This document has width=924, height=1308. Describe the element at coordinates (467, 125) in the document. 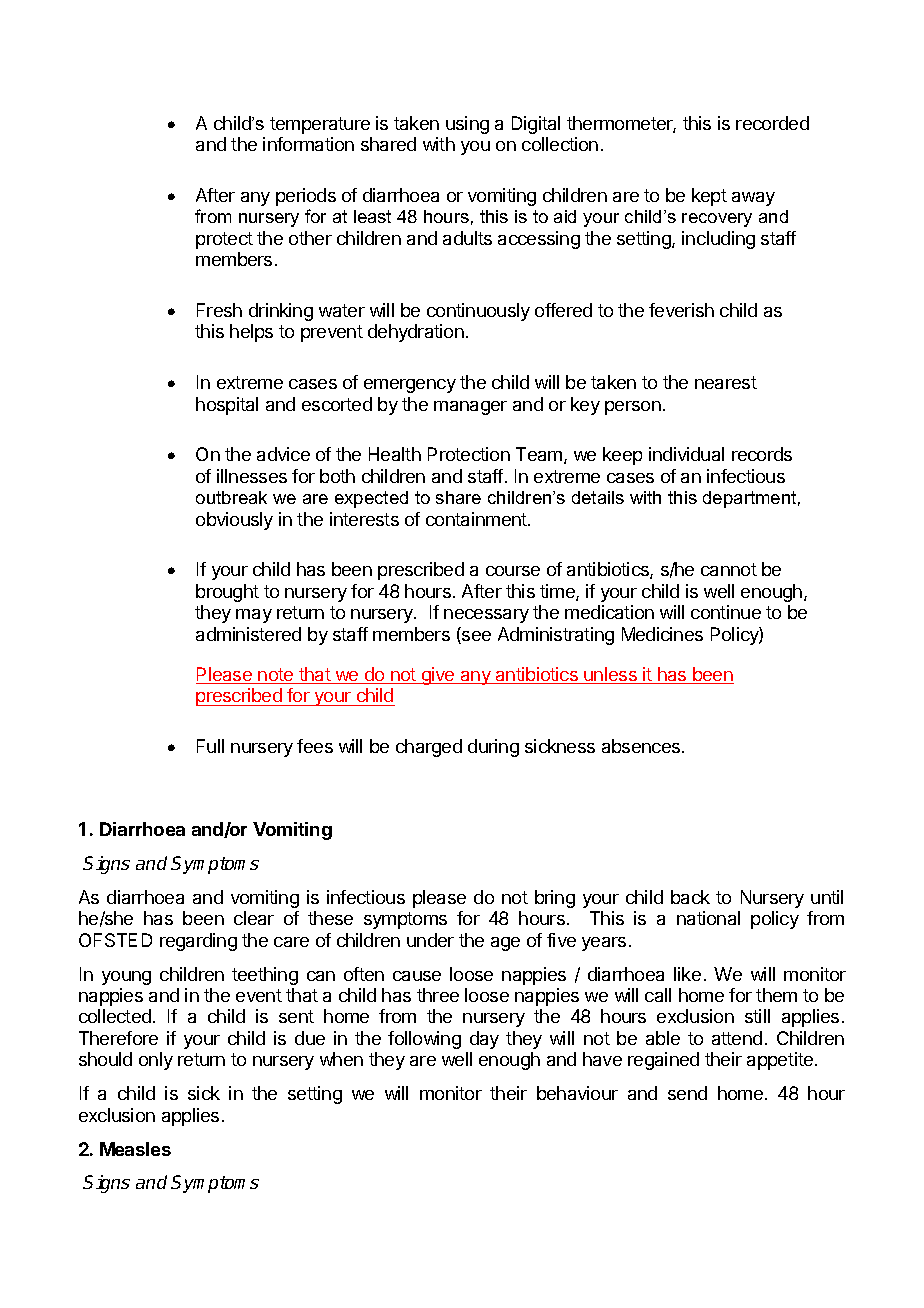

I see `using` at that location.
